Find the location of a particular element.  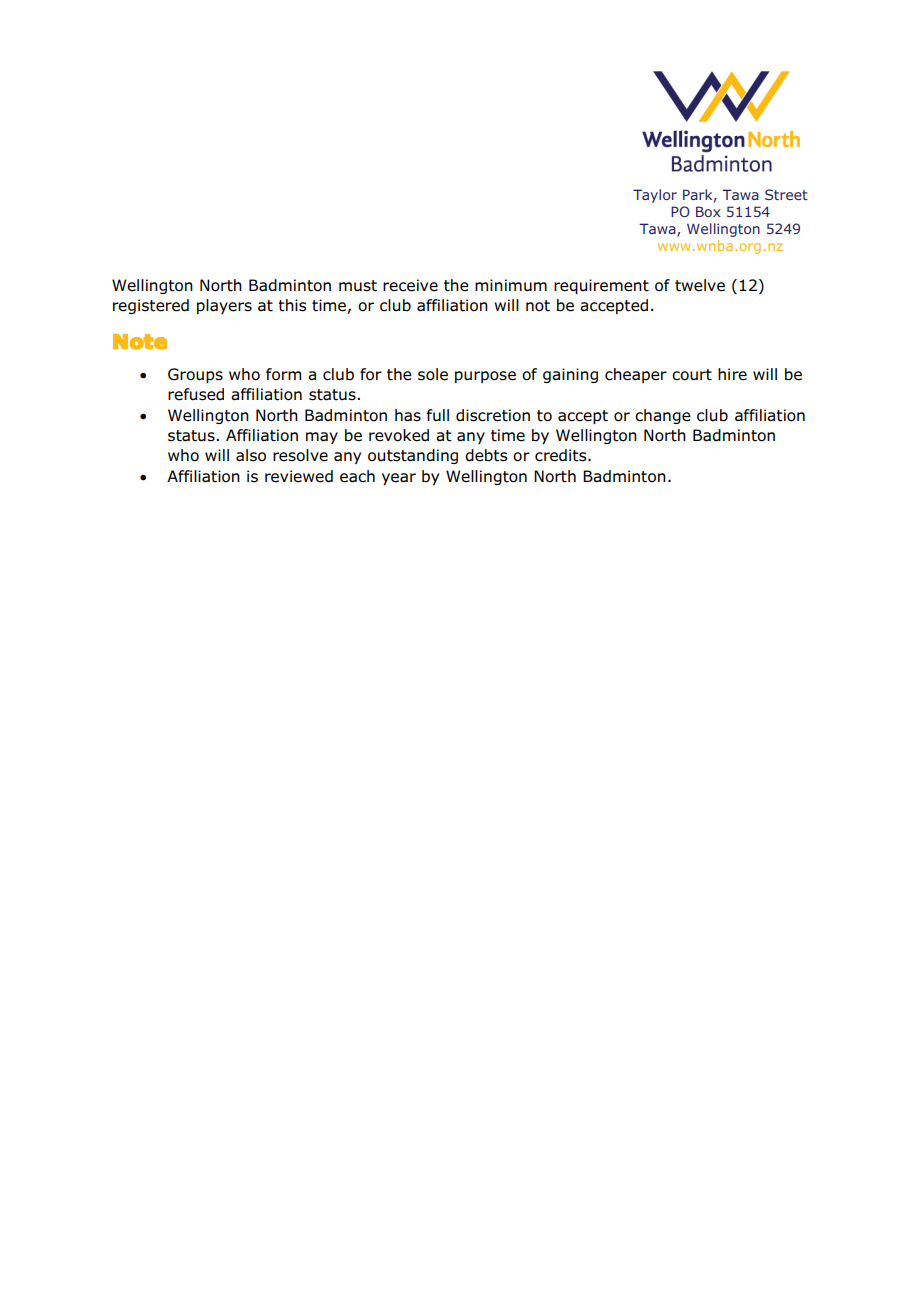

Taylor is located at coordinates (655, 196).
